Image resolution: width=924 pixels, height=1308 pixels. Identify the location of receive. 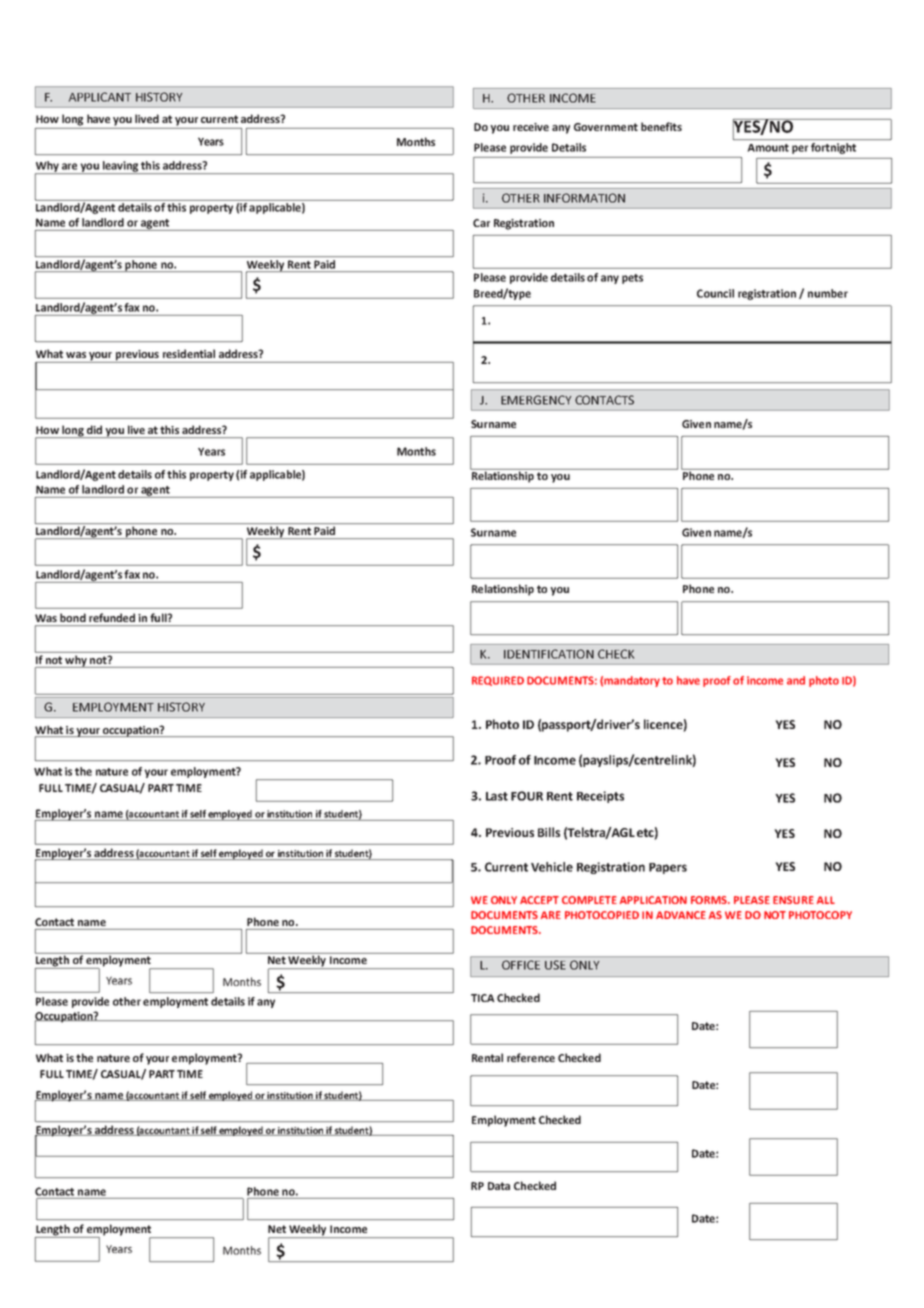
(531, 127).
